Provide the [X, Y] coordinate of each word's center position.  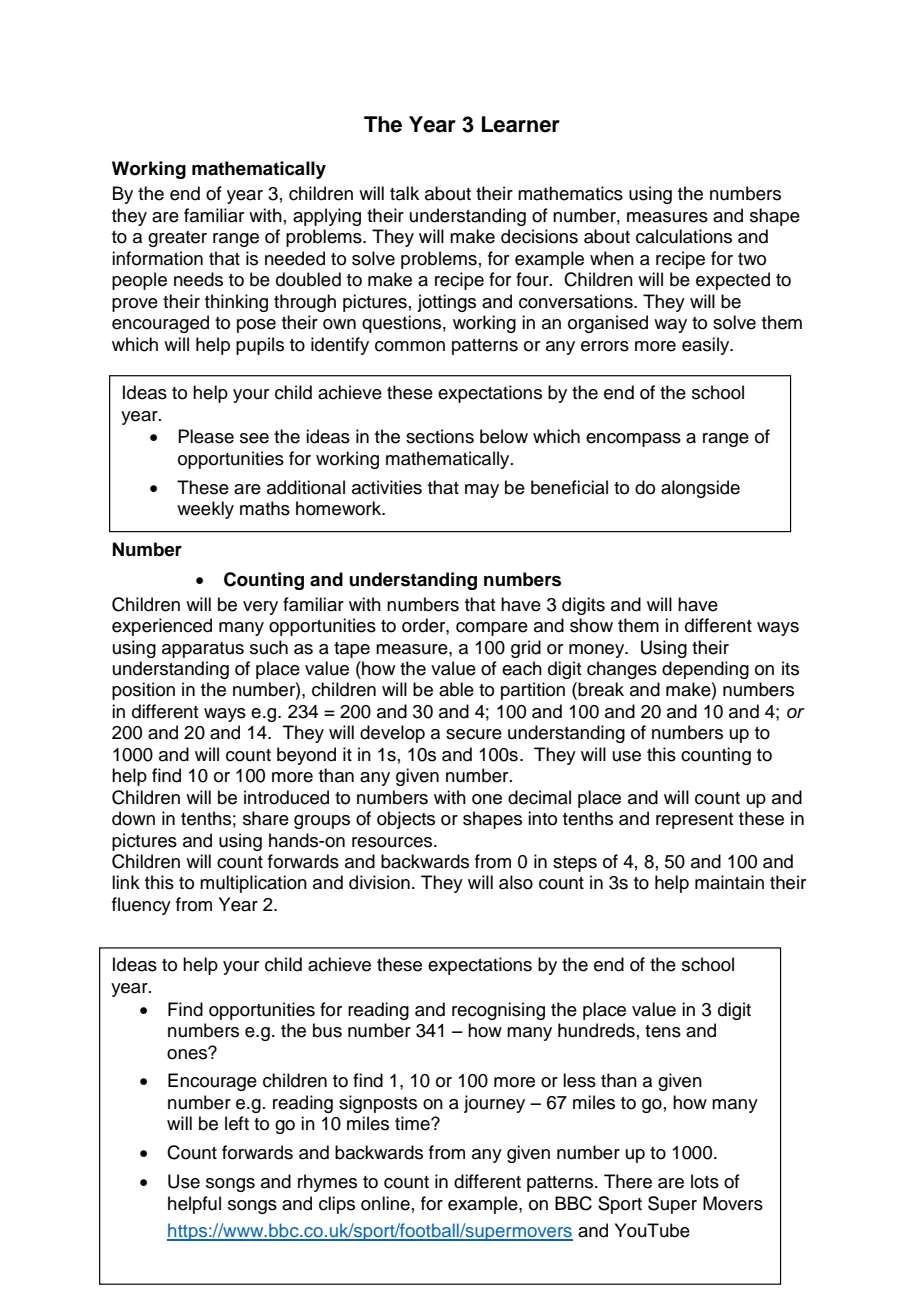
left [237, 1123]
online [385, 1203]
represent [694, 821]
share [266, 818]
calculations [684, 236]
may [482, 491]
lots [705, 1181]
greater [177, 239]
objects [406, 820]
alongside [700, 489]
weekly [205, 510]
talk [404, 193]
